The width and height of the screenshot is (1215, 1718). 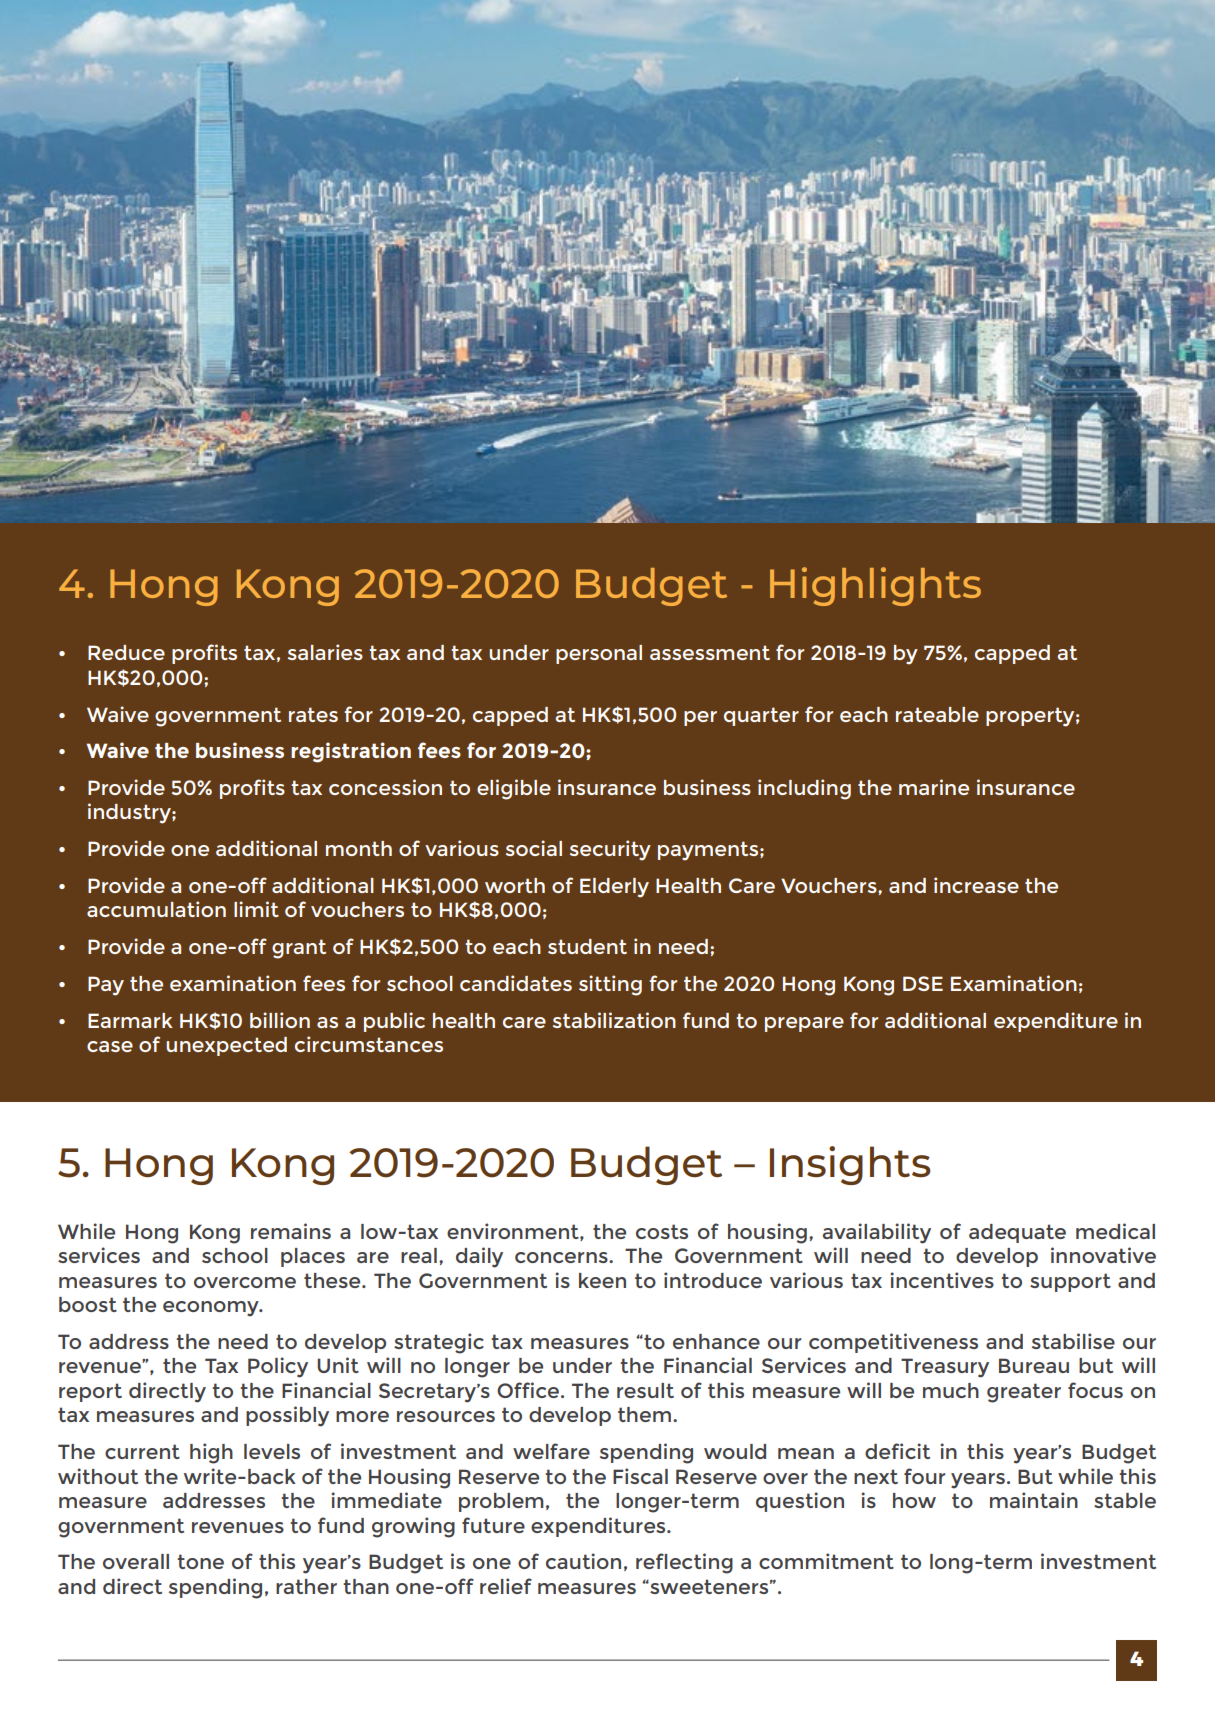 What do you see at coordinates (126, 652) in the screenshot?
I see `Reduce` at bounding box center [126, 652].
